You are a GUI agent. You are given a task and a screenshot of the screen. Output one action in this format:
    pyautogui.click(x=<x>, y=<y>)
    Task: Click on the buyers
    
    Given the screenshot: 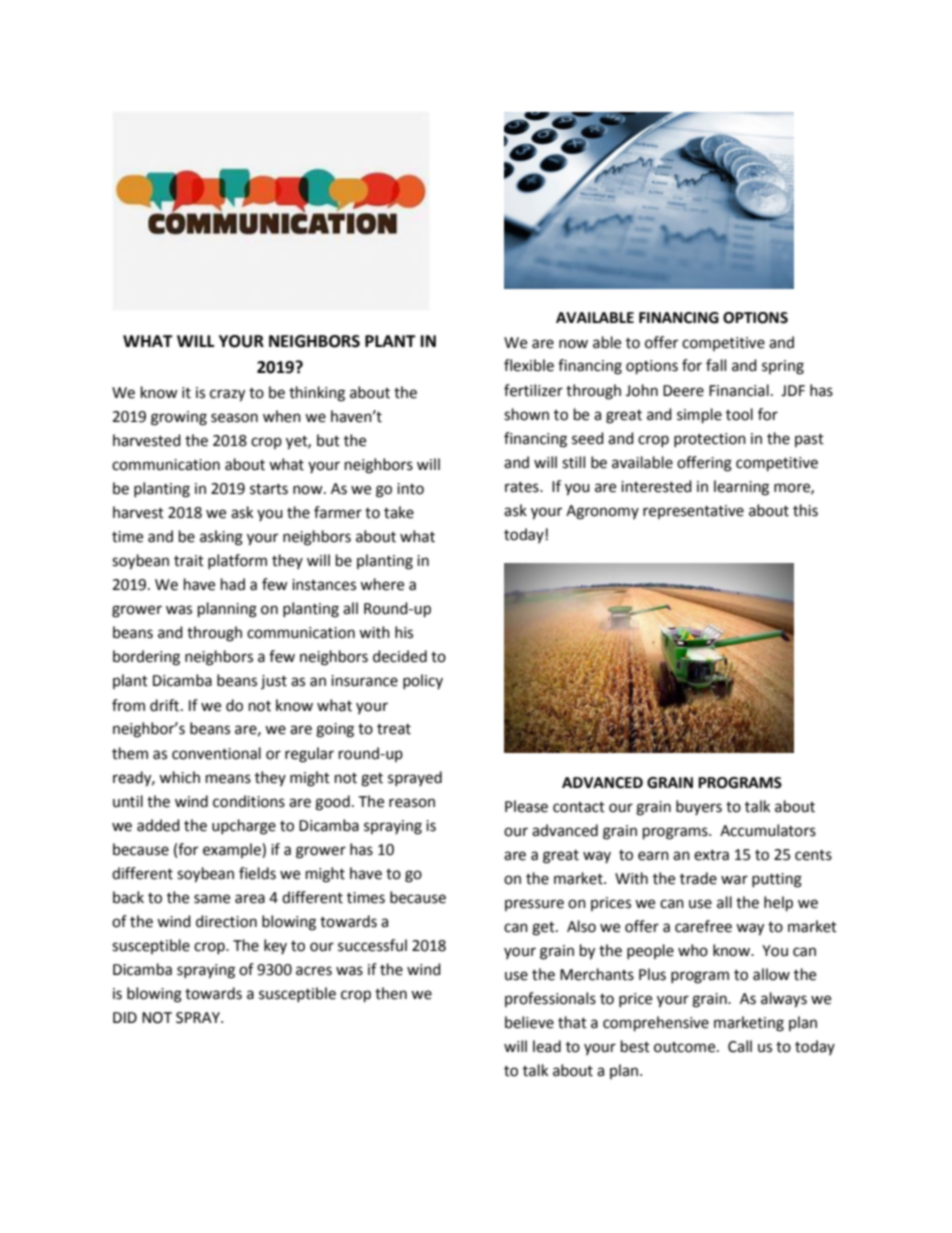 What is the action you would take?
    pyautogui.click(x=699, y=807)
